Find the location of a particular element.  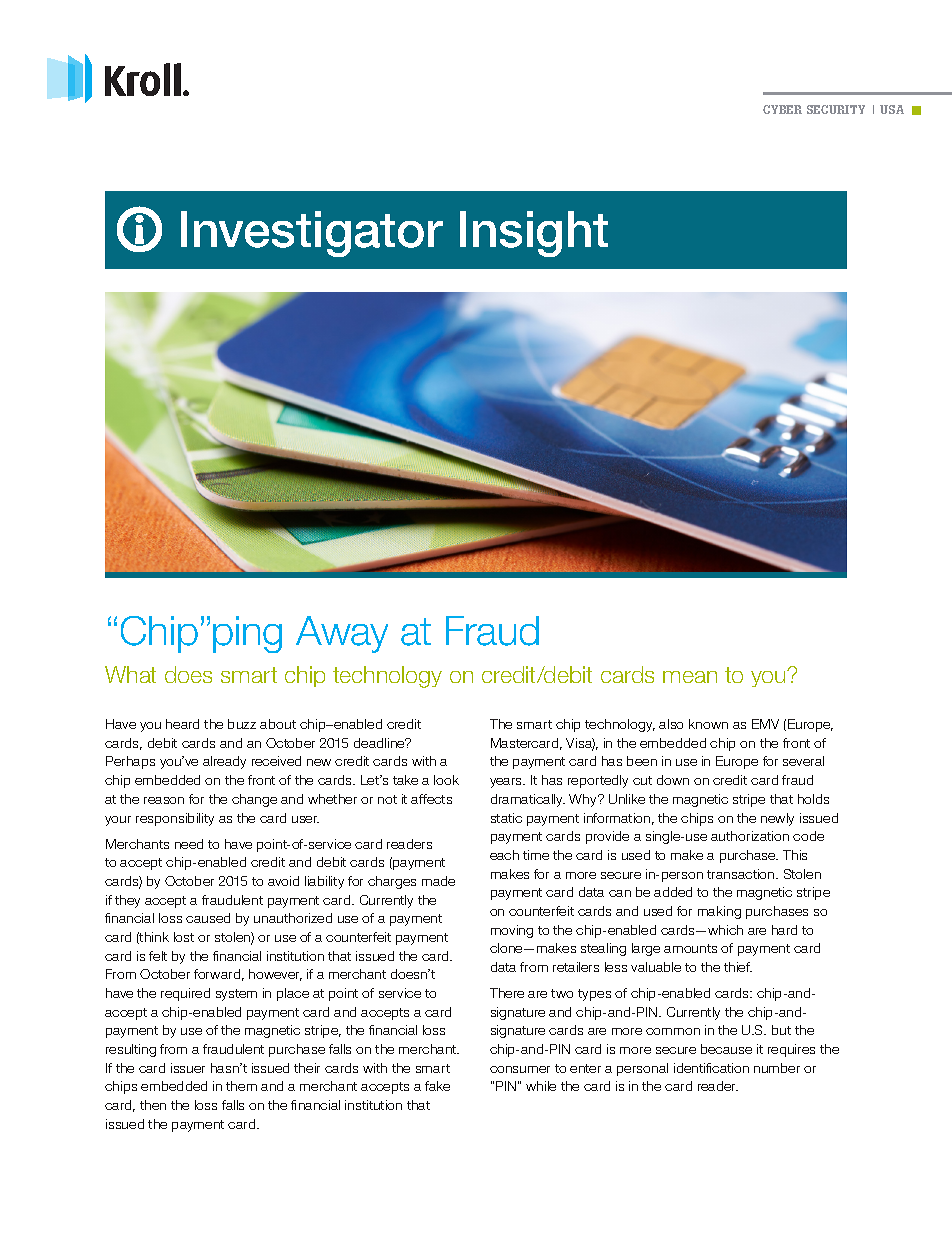

Insight is located at coordinates (534, 234).
